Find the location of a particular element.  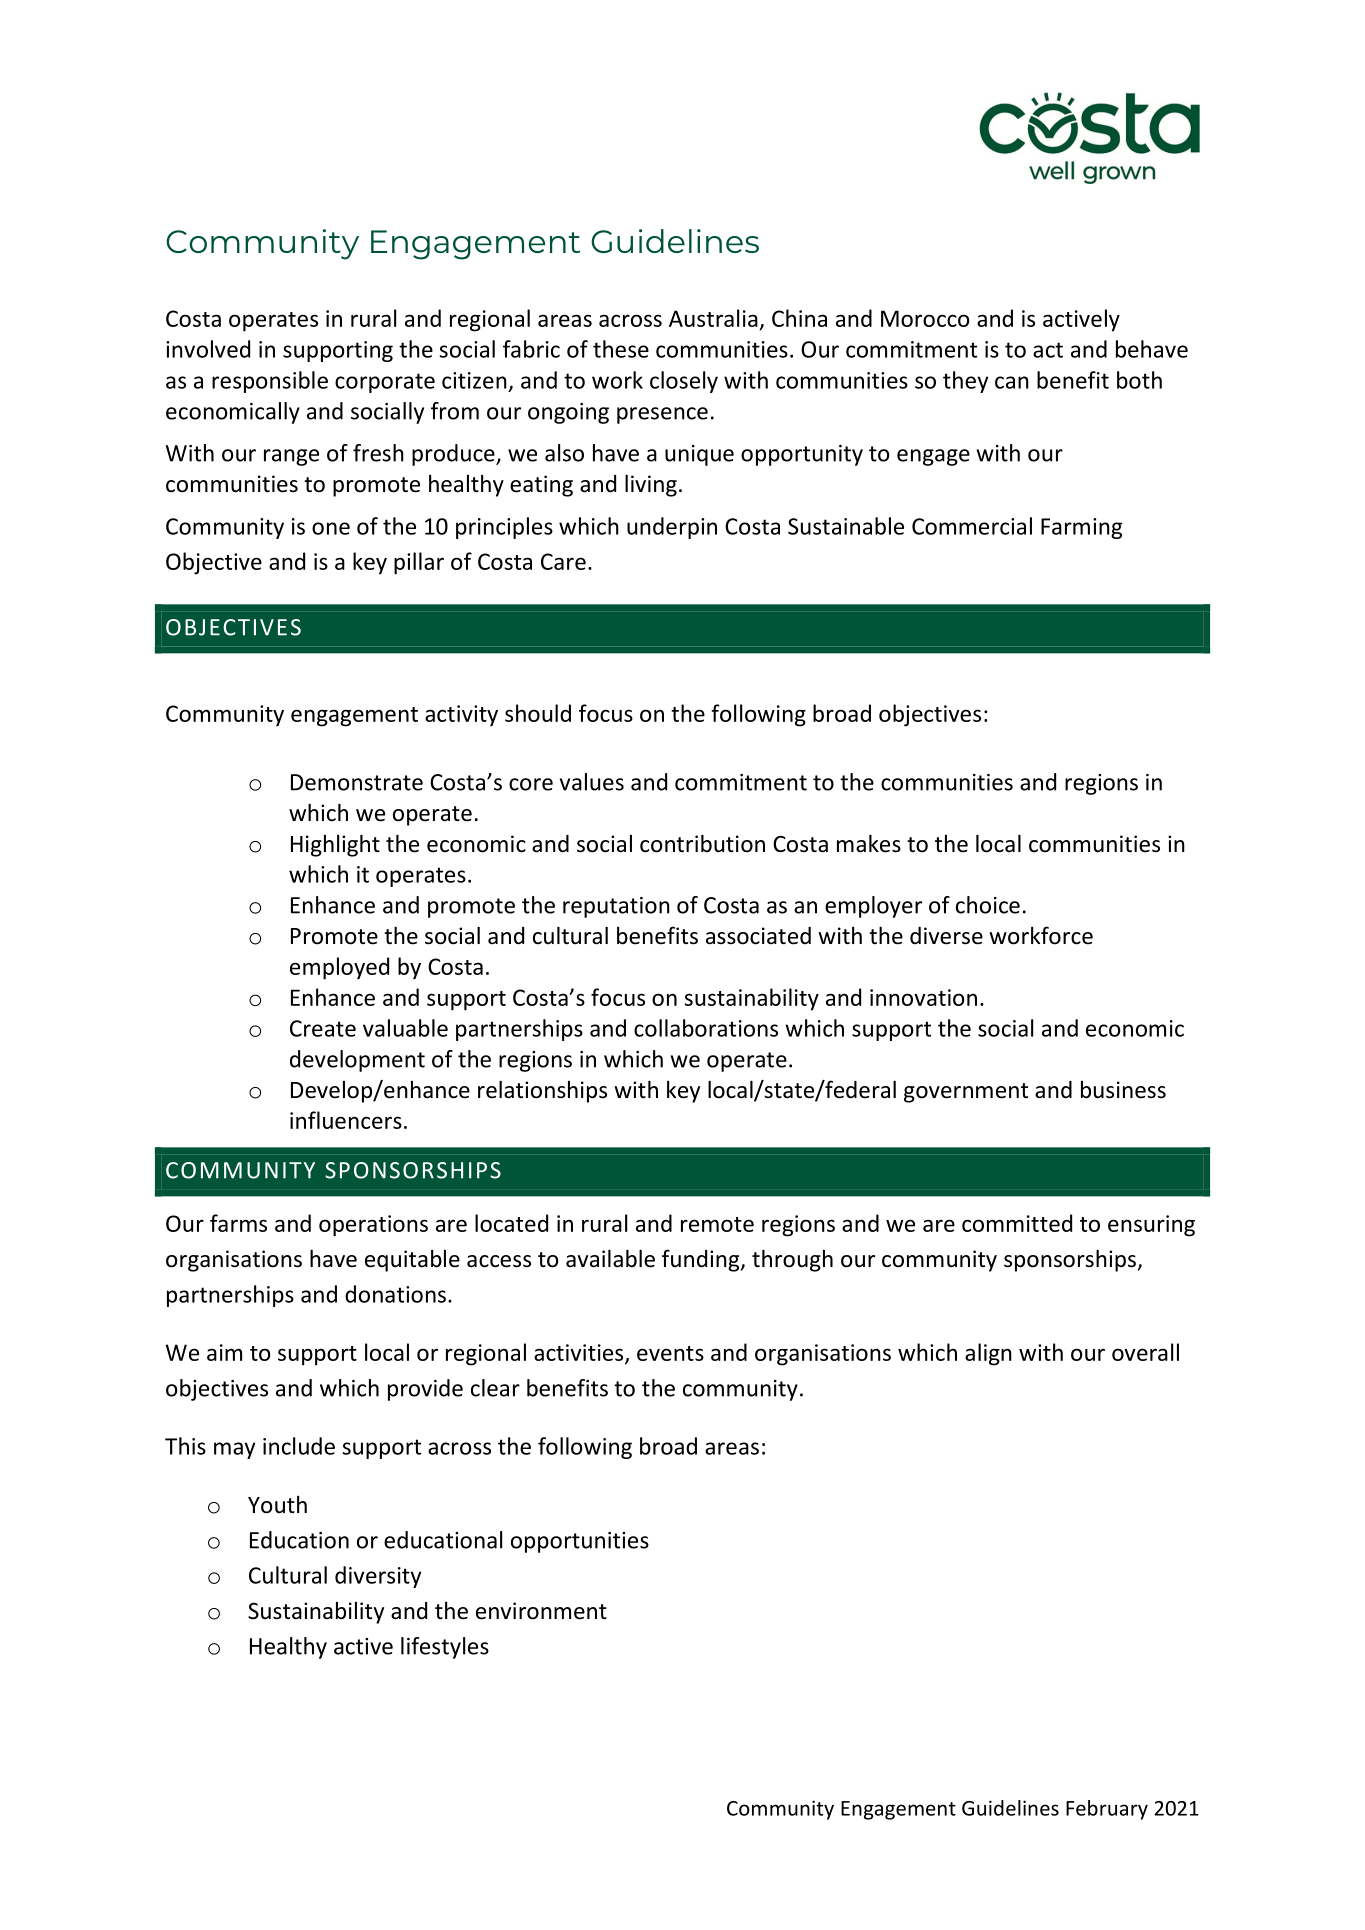

responsible is located at coordinates (270, 382).
